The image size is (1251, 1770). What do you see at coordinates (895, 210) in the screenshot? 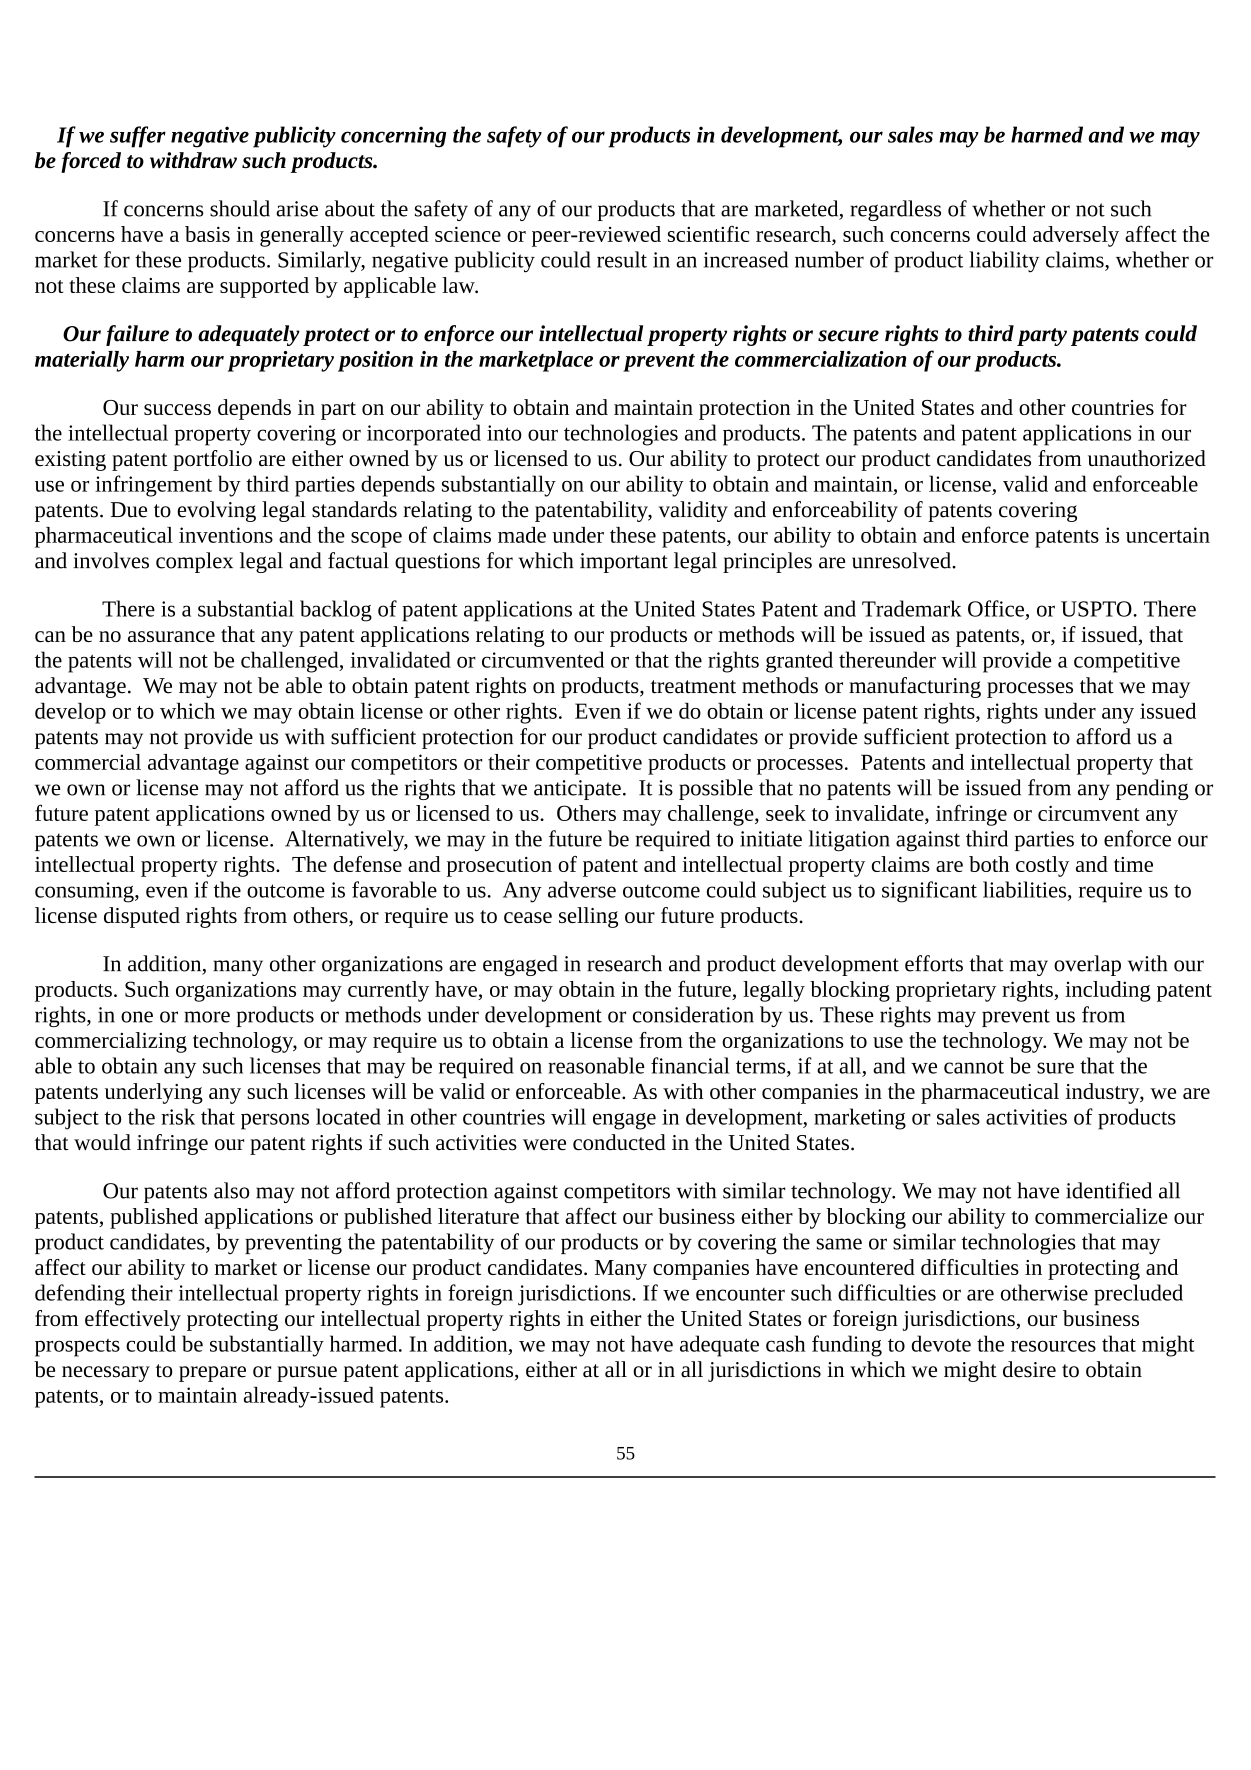
I see `regardless` at bounding box center [895, 210].
